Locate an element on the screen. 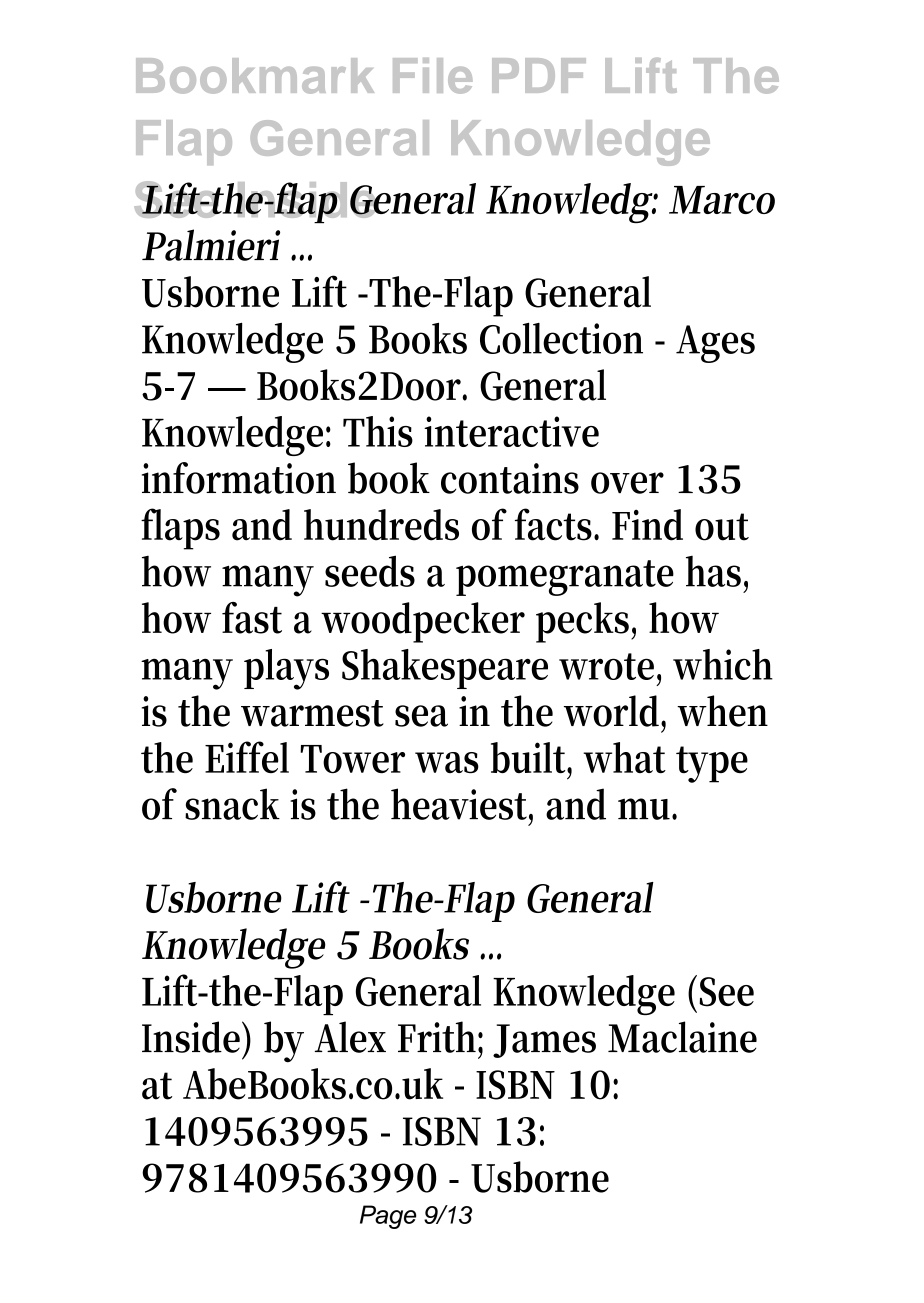 This screenshot has width=924, height=1303. was is located at coordinates (447, 762).
